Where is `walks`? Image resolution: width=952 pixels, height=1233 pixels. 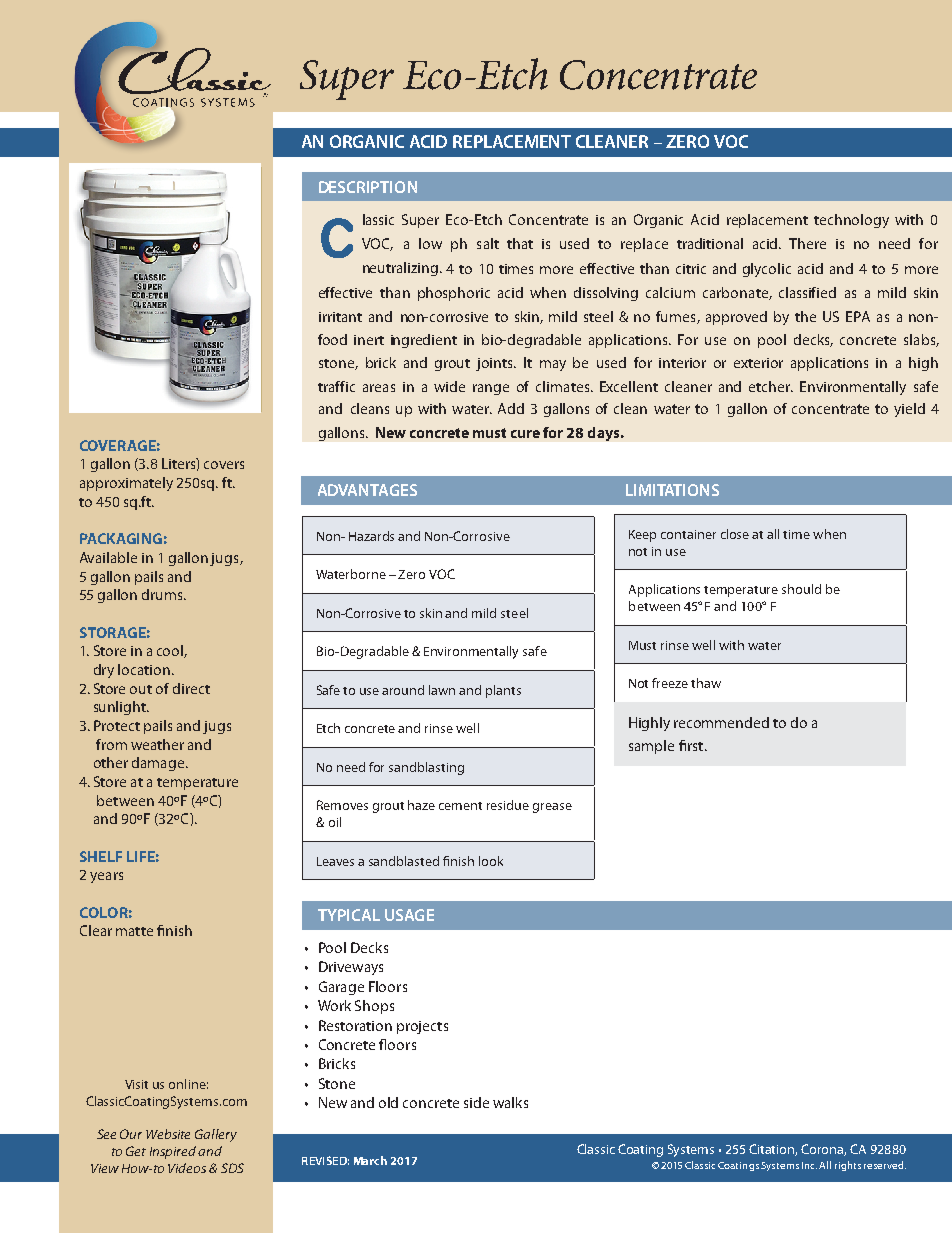 walks is located at coordinates (510, 1102).
